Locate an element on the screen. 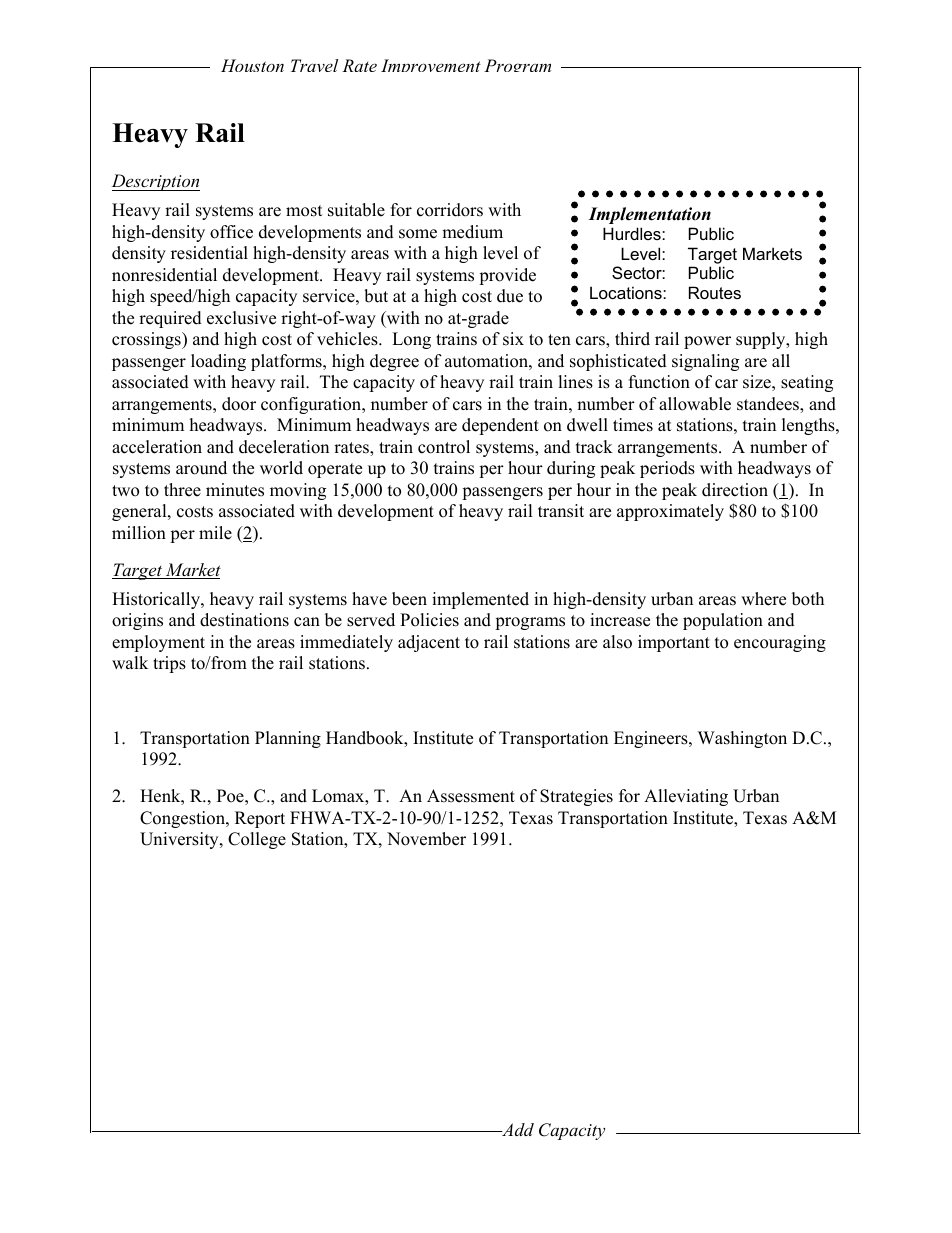  destinations is located at coordinates (244, 620).
